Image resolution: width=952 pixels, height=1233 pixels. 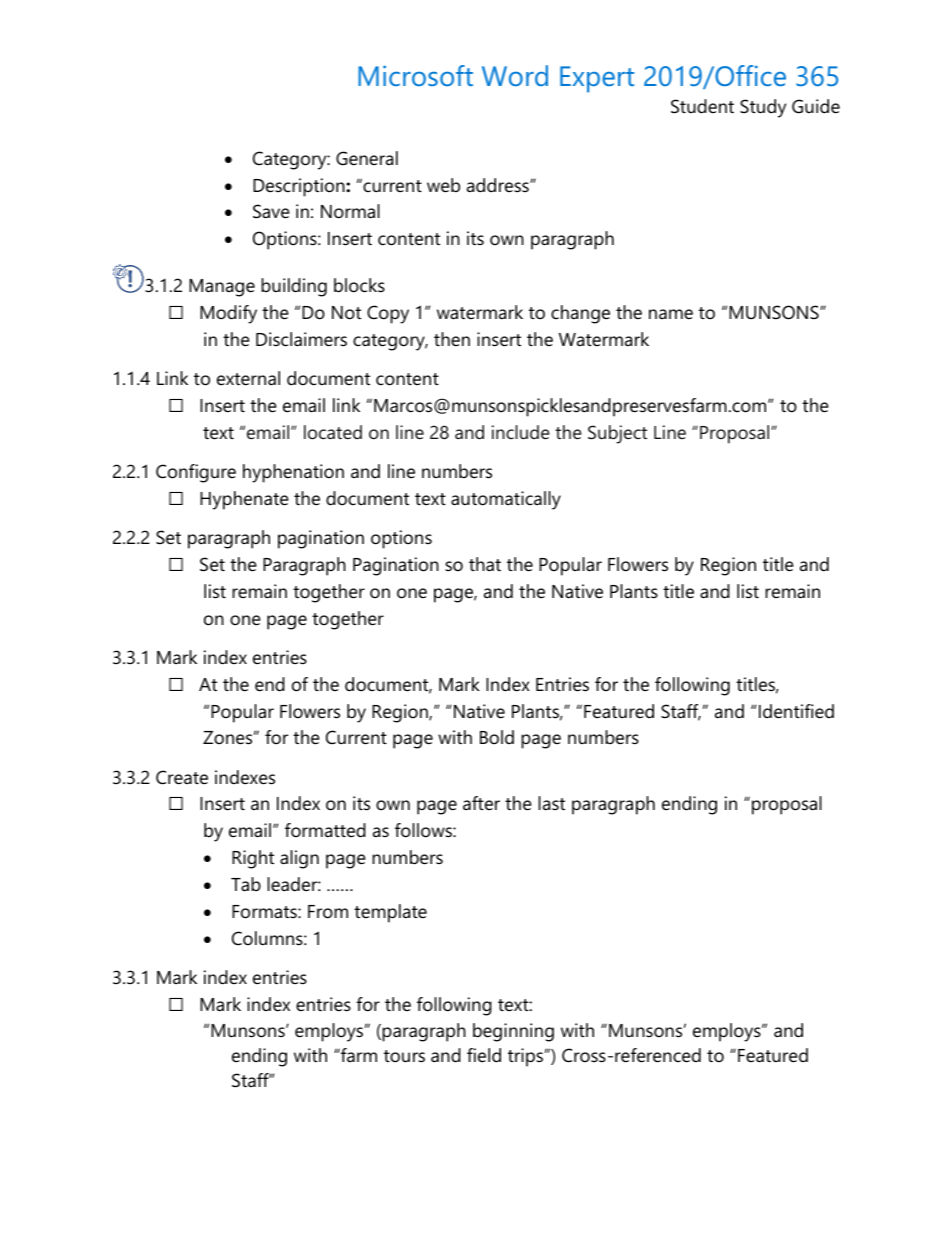 I want to click on Description, so click(x=300, y=187).
